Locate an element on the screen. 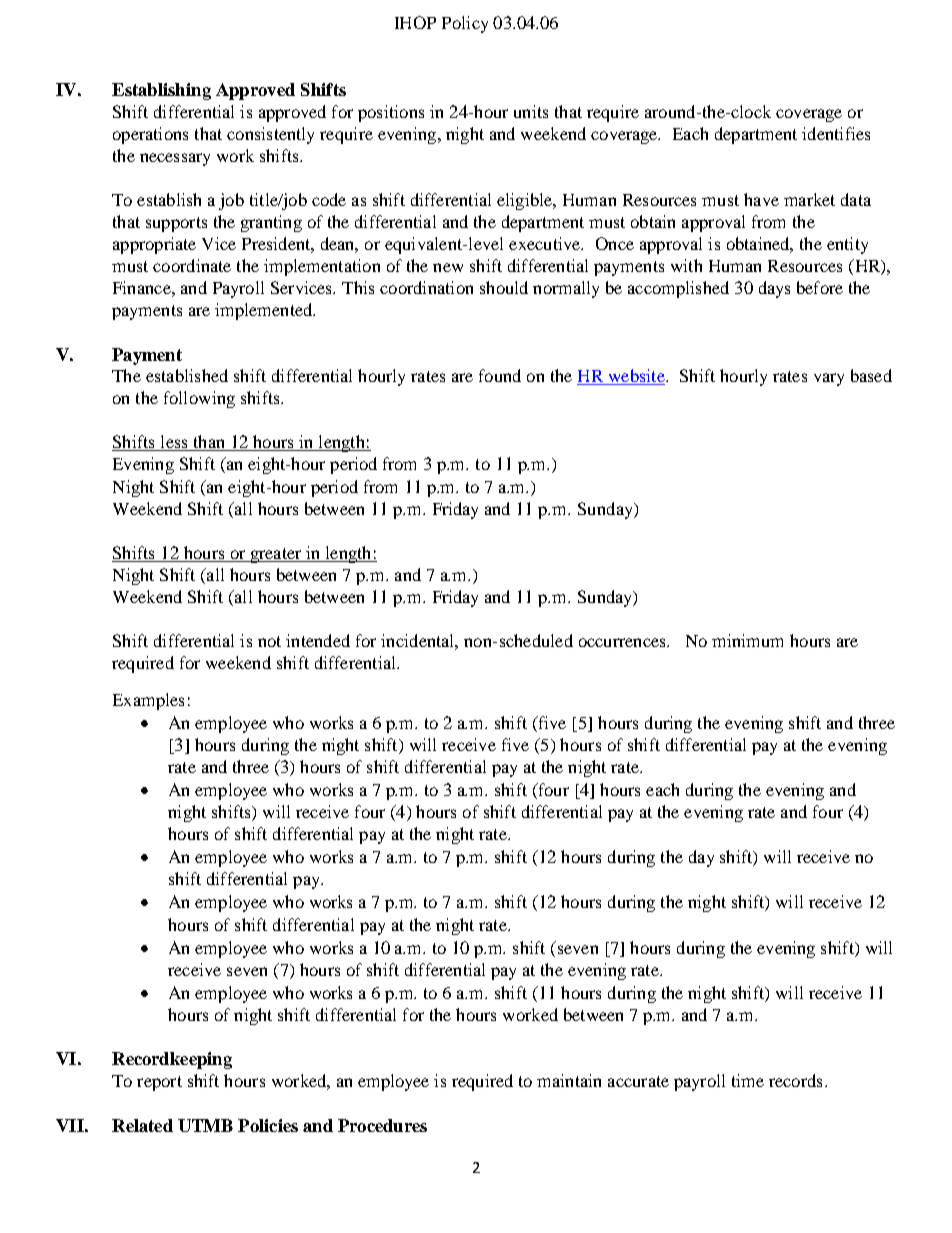  minimum is located at coordinates (747, 640).
